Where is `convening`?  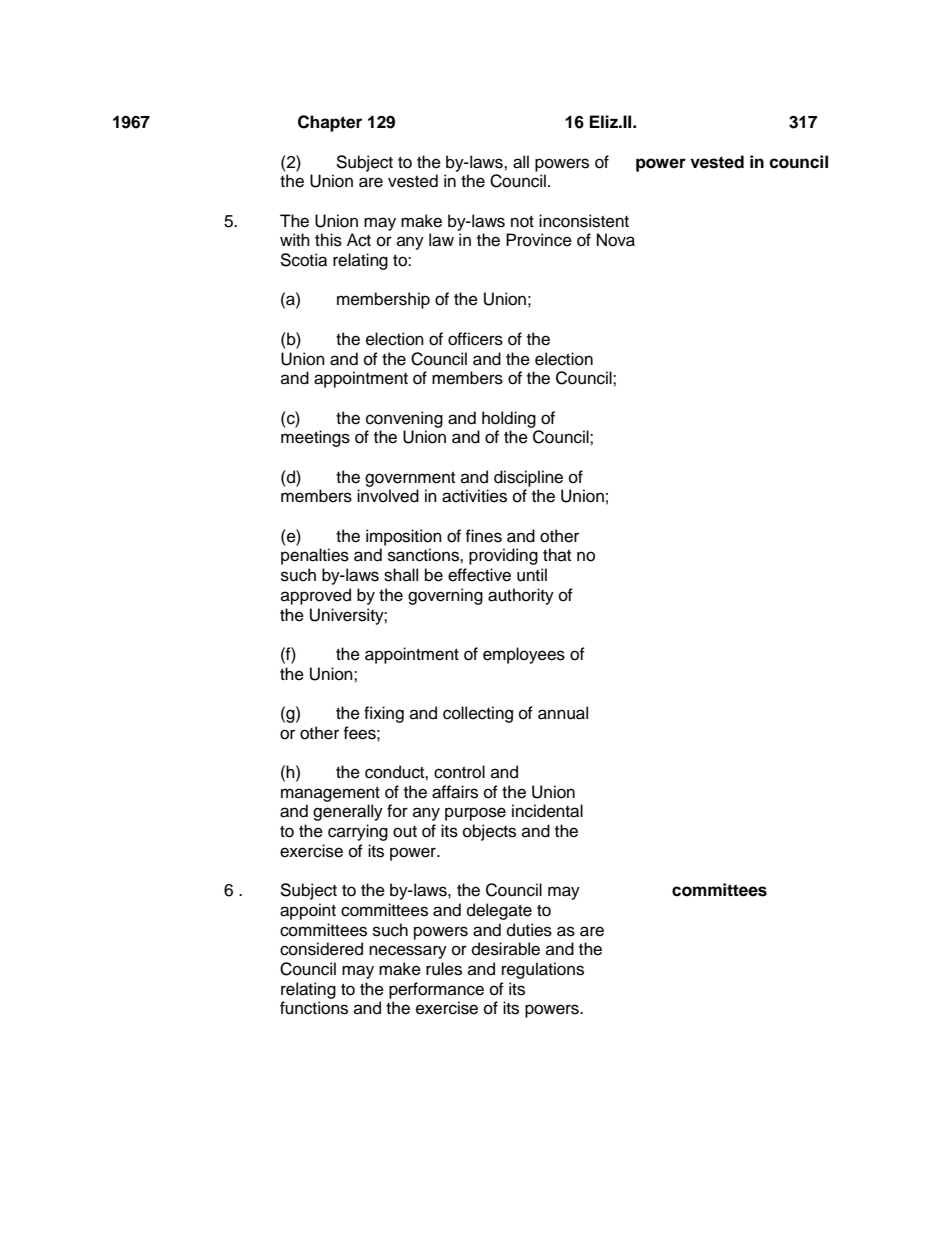
convening is located at coordinates (404, 419).
